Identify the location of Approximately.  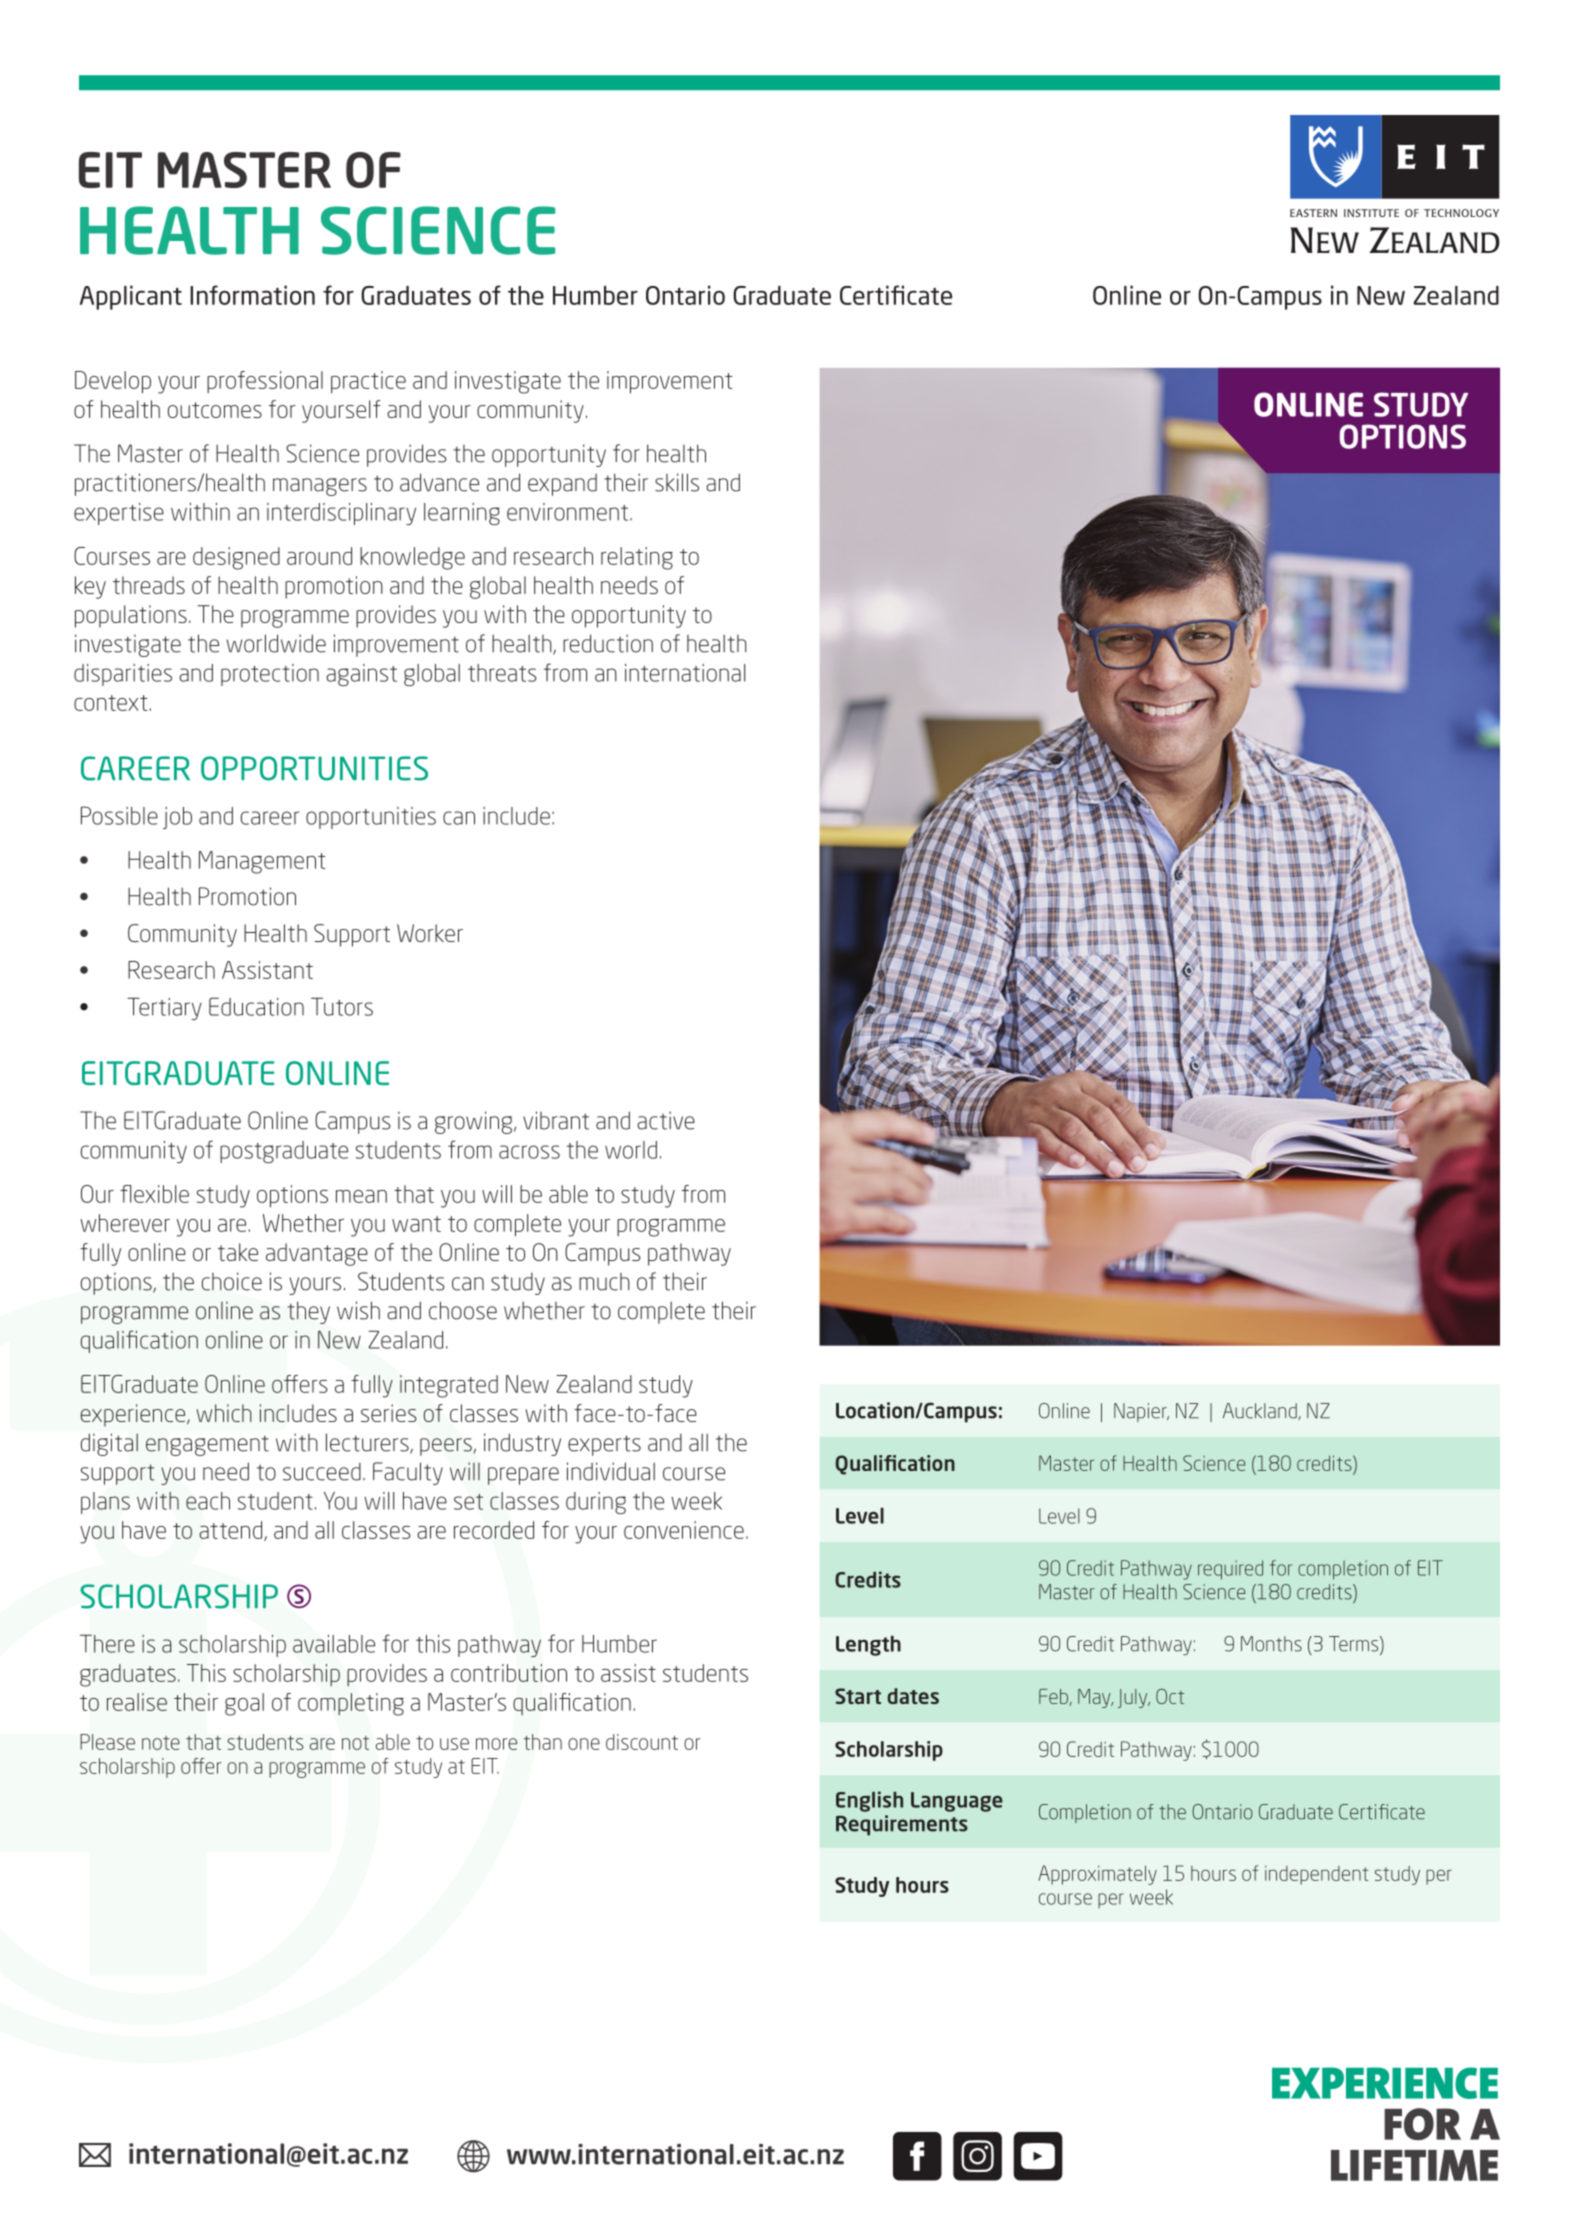
(1097, 1875).
